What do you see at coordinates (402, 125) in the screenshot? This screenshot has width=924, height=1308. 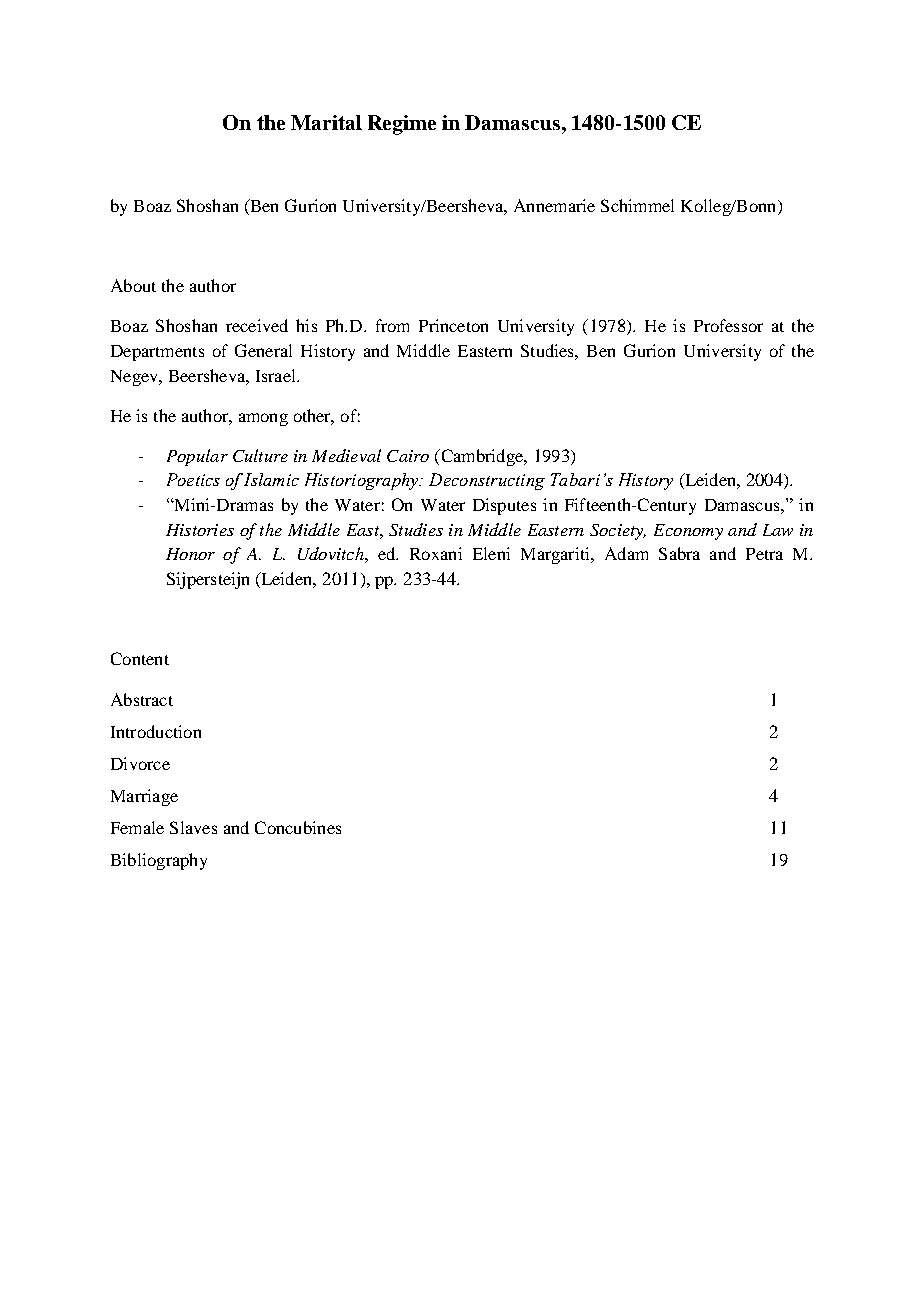 I see `Regime` at bounding box center [402, 125].
